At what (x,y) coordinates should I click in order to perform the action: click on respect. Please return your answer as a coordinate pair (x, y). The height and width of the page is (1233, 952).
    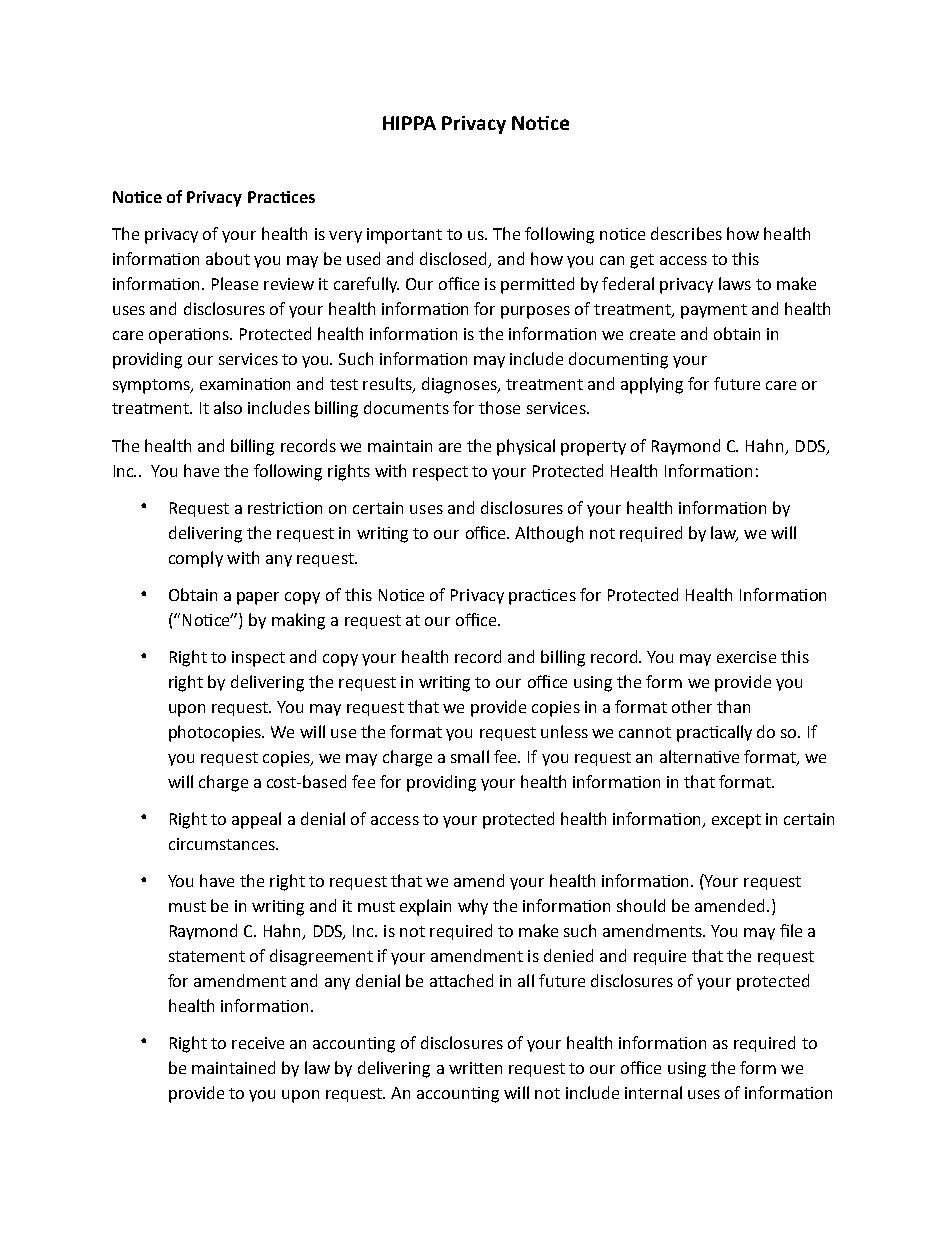
    Looking at the image, I should click on (440, 473).
